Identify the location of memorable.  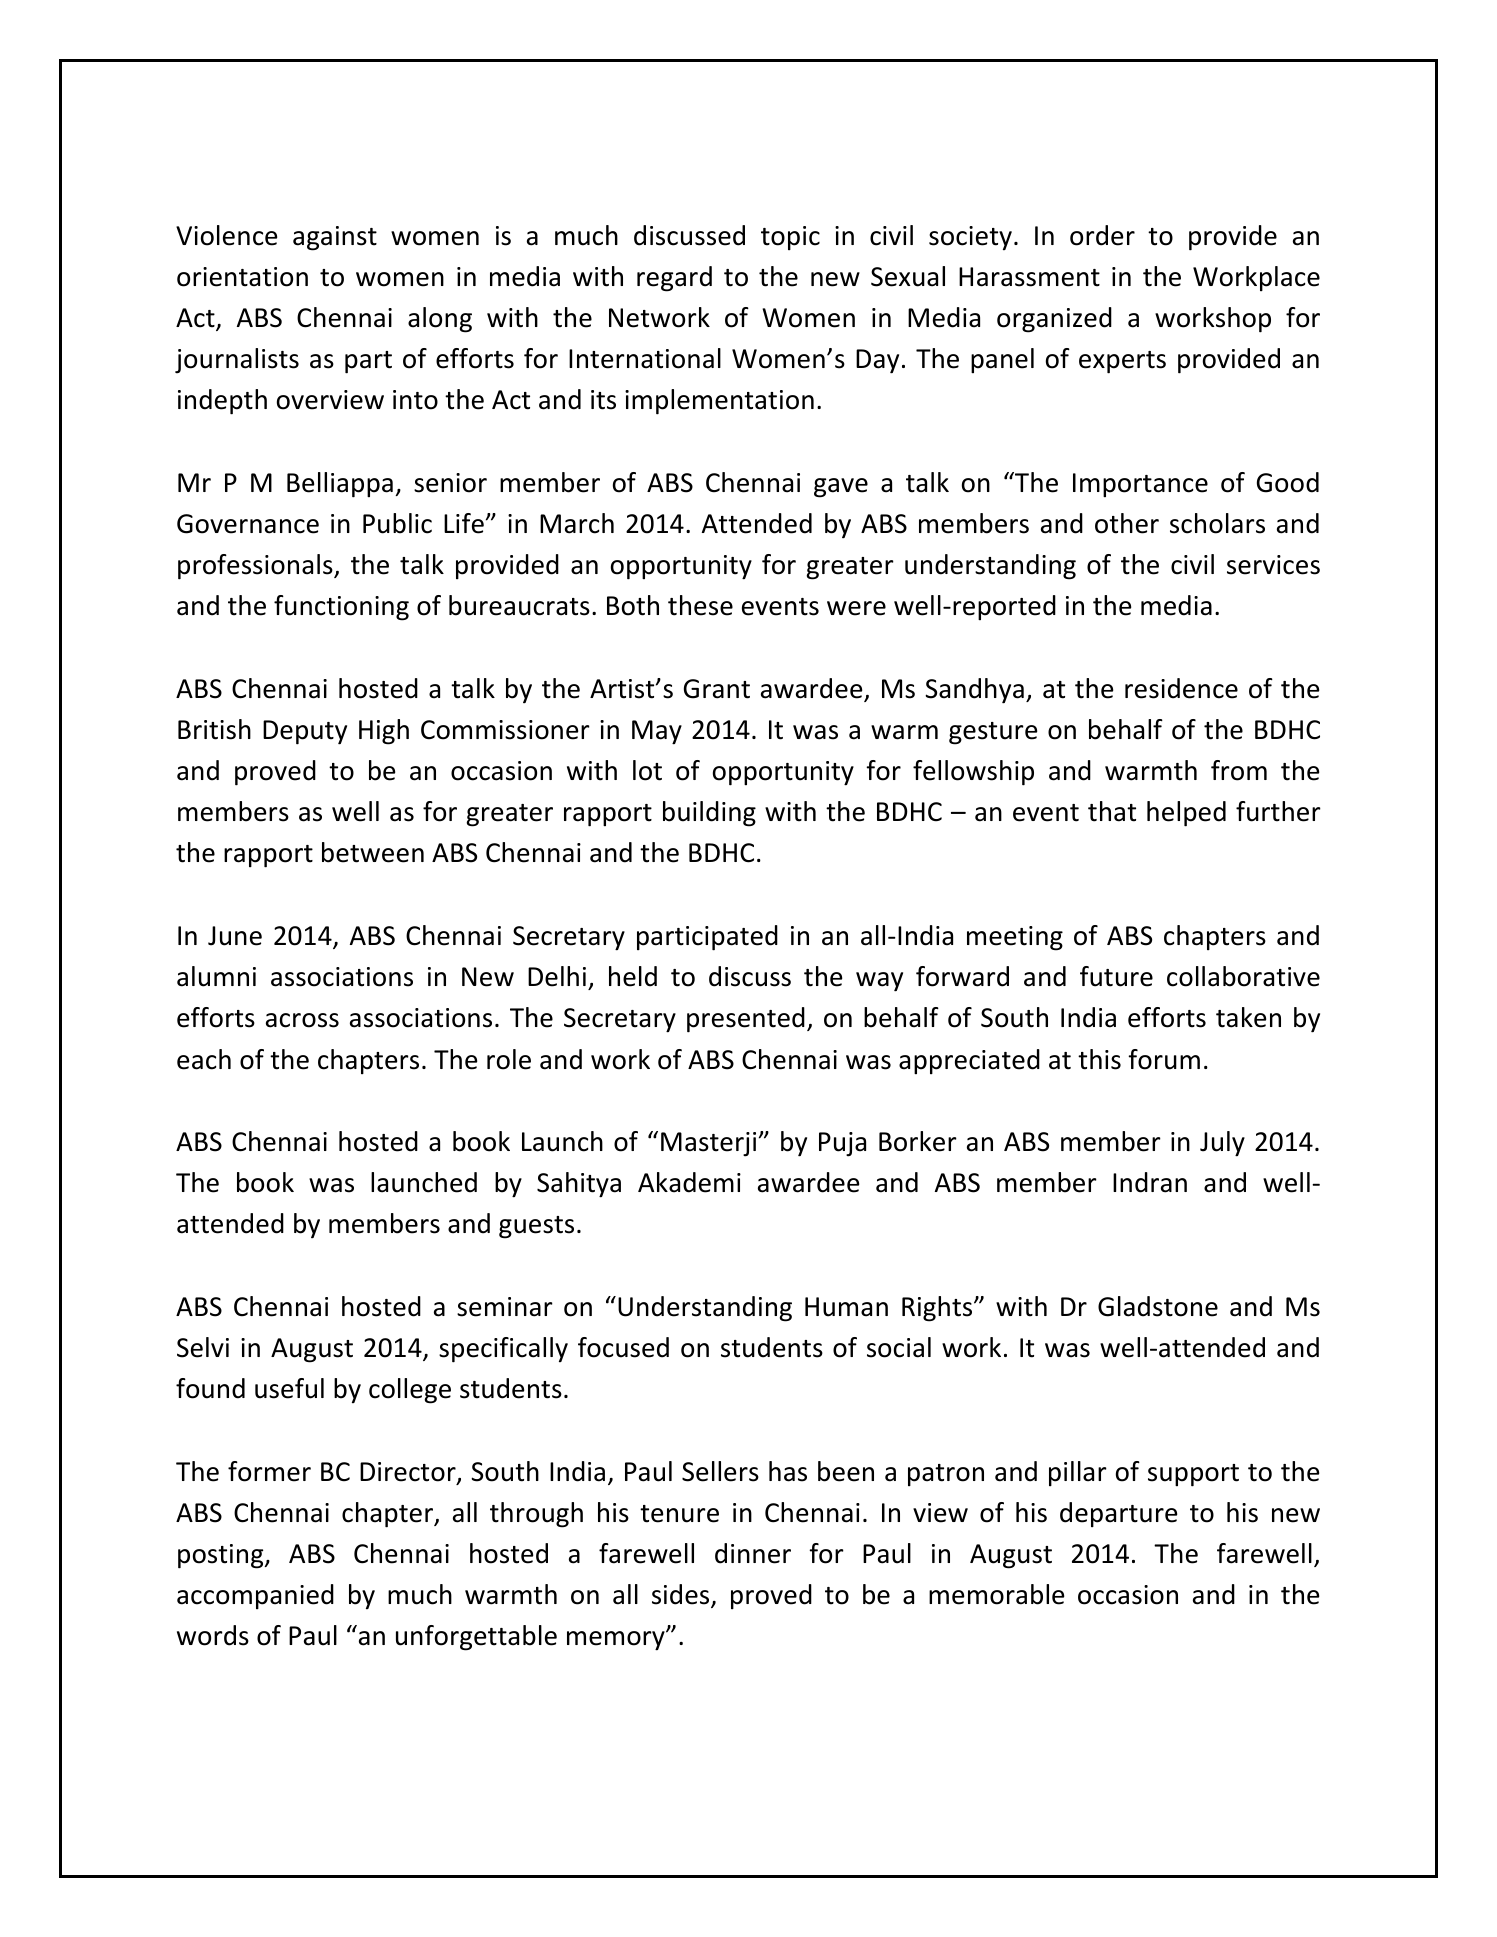
(996, 1594).
